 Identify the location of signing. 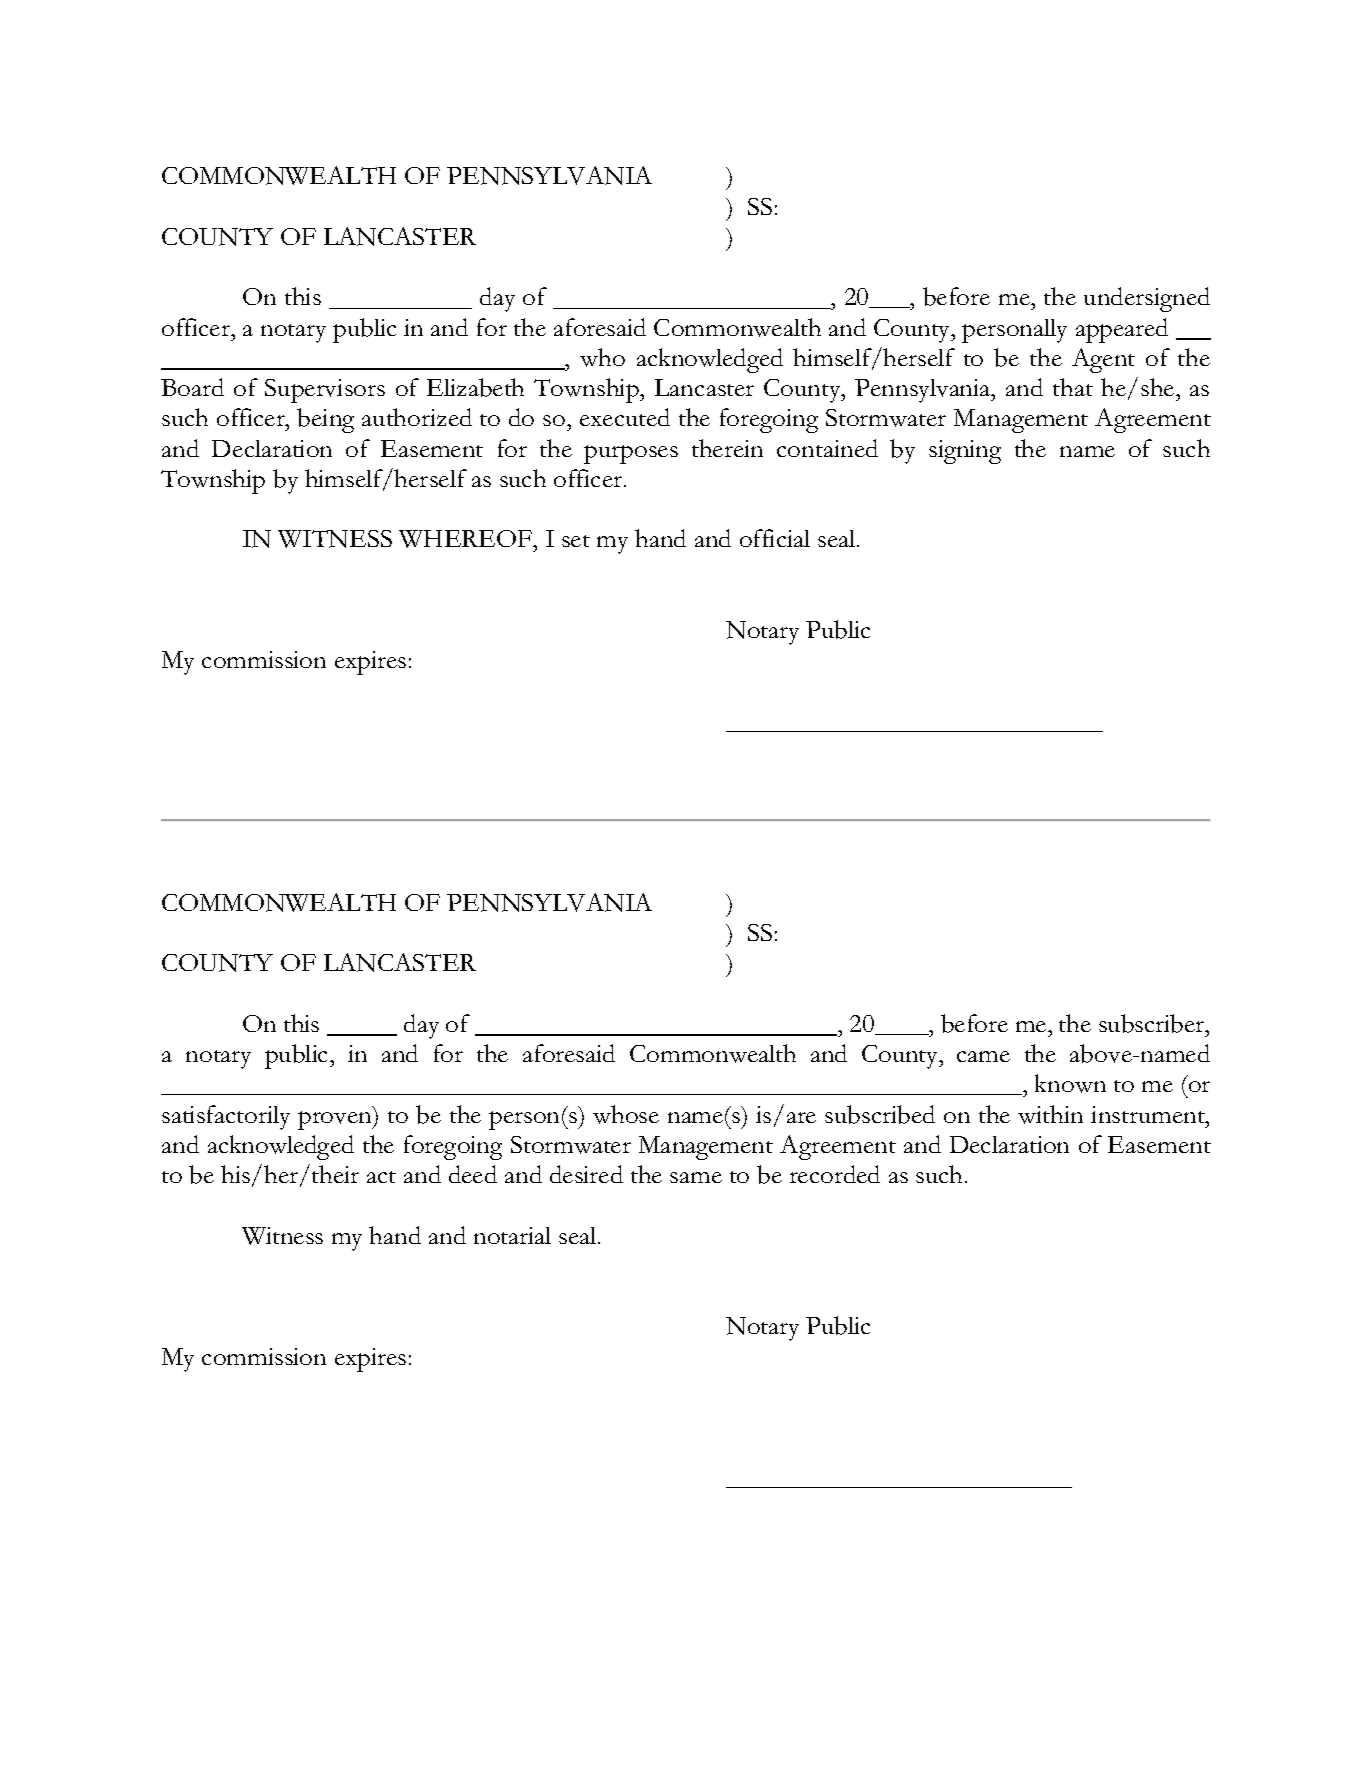
(965, 452).
